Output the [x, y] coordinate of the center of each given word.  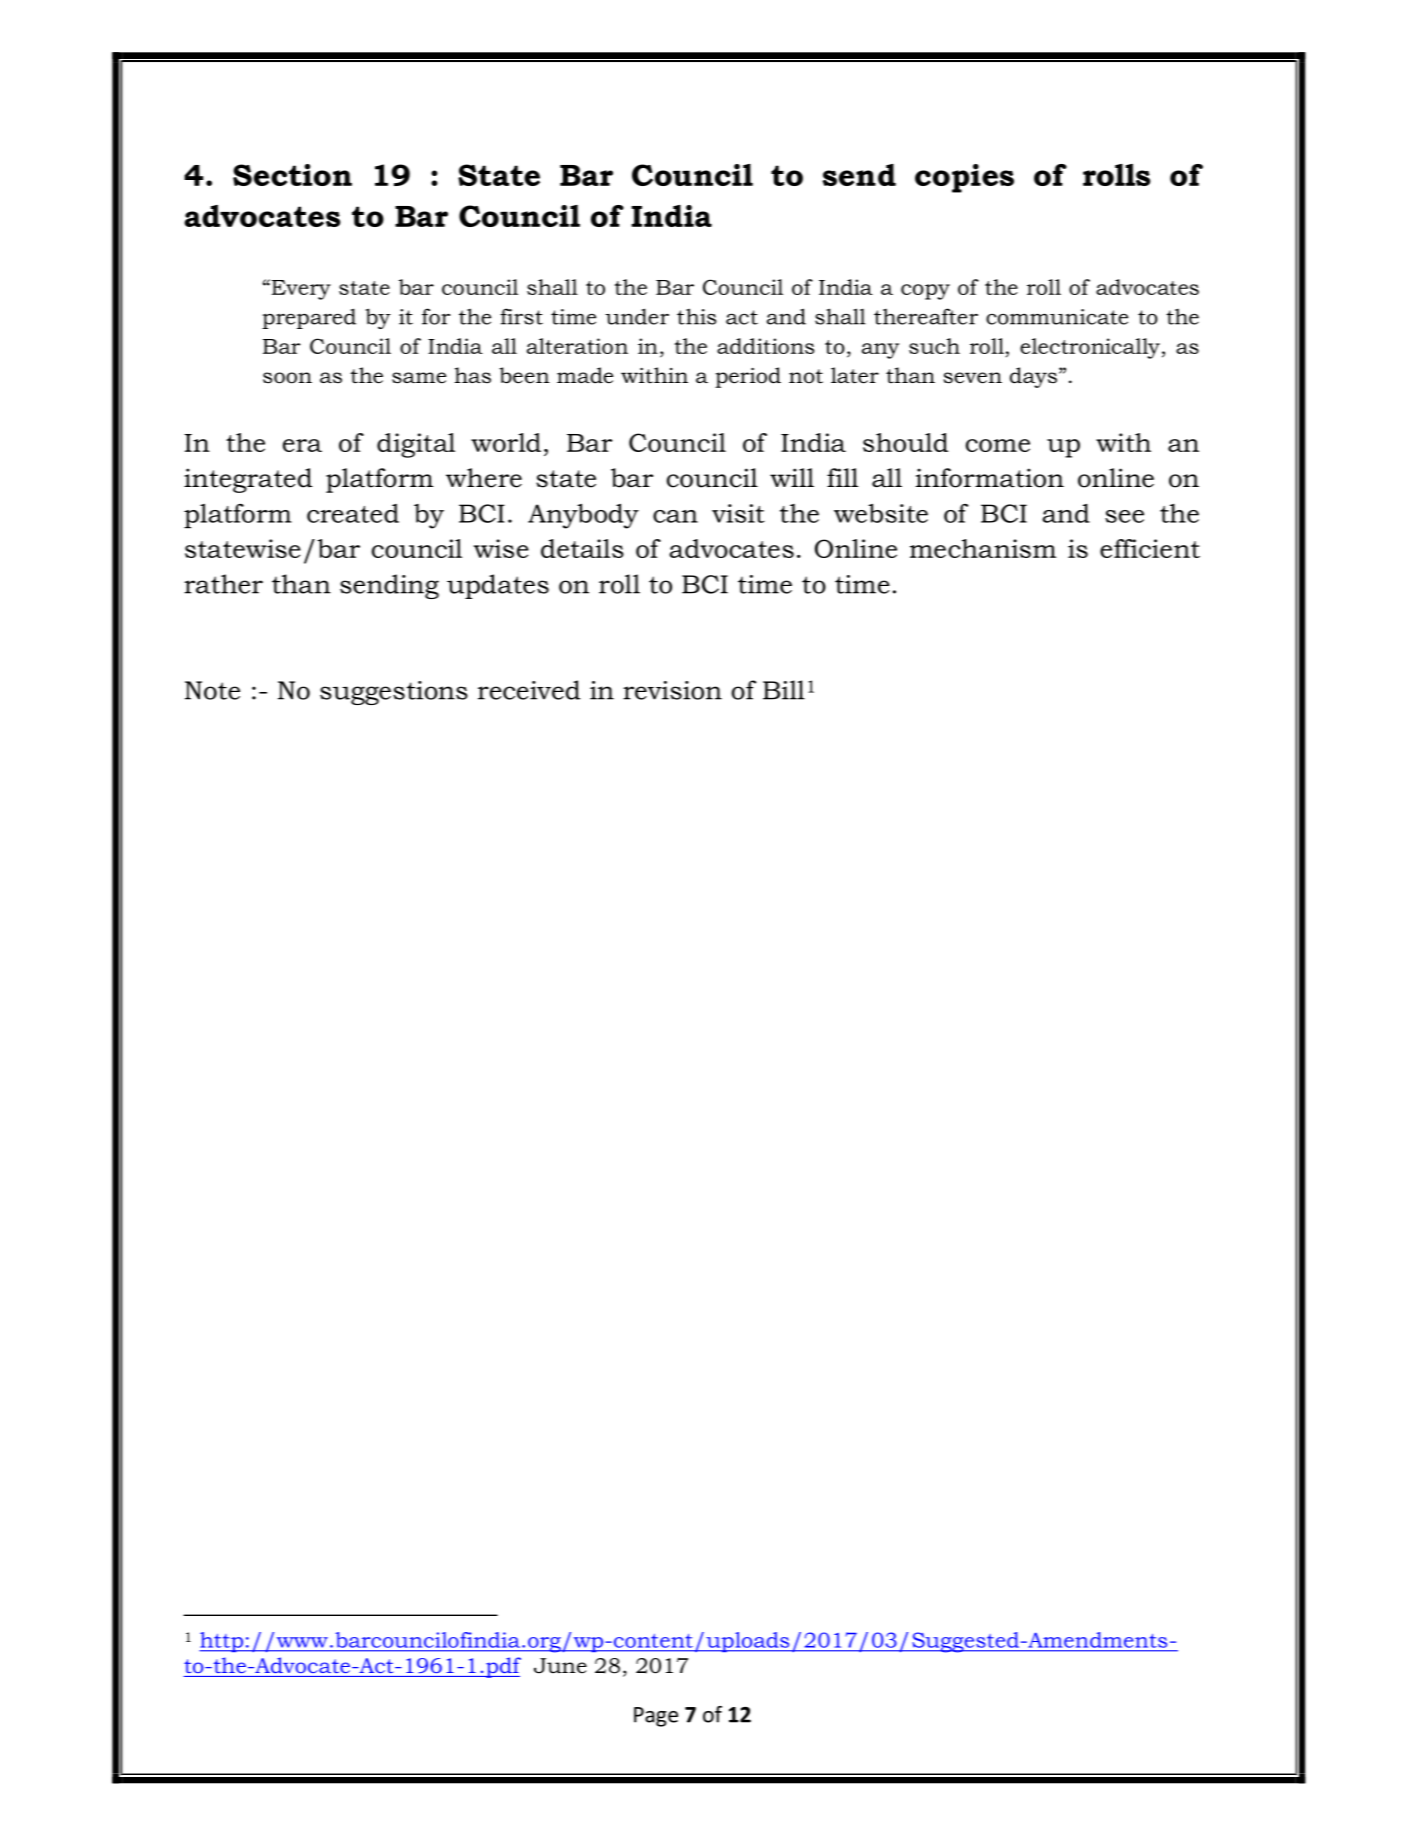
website [881, 513]
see [1124, 516]
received [529, 690]
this [696, 316]
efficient [1150, 548]
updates [498, 586]
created [353, 513]
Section [292, 175]
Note [212, 690]
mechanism [983, 548]
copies [964, 178]
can [675, 516]
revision [672, 690]
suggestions [394, 693]
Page [656, 1717]
